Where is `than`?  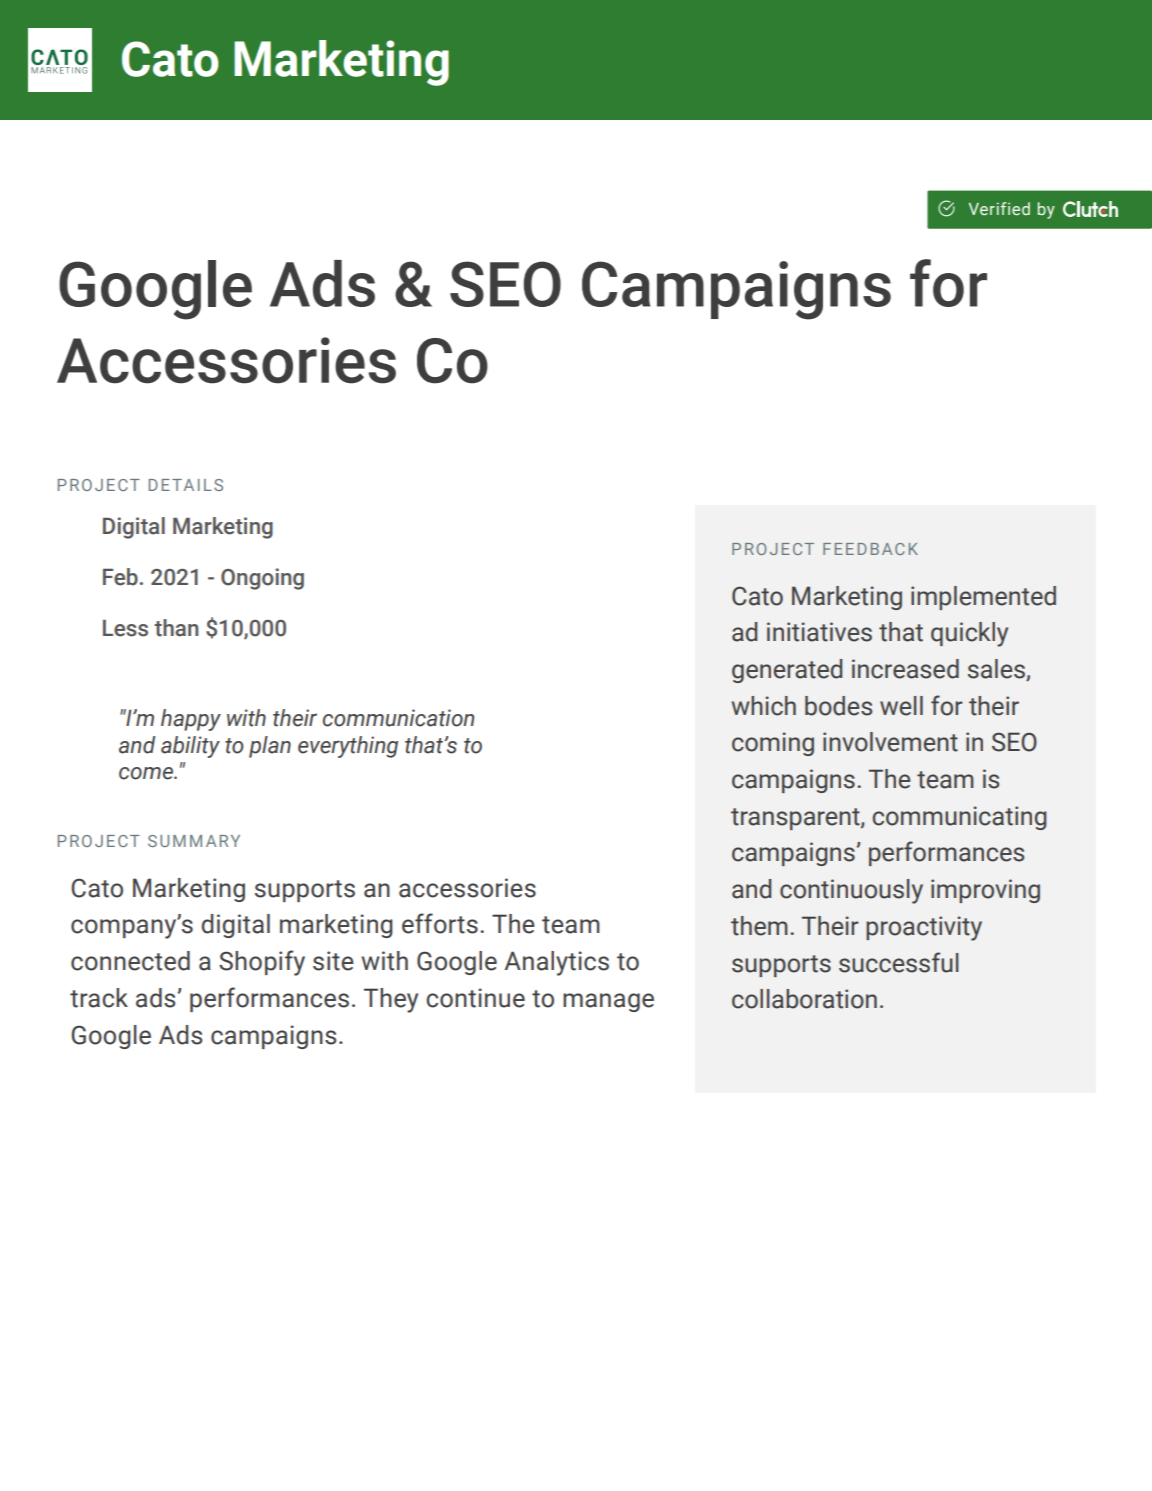 than is located at coordinates (176, 628).
